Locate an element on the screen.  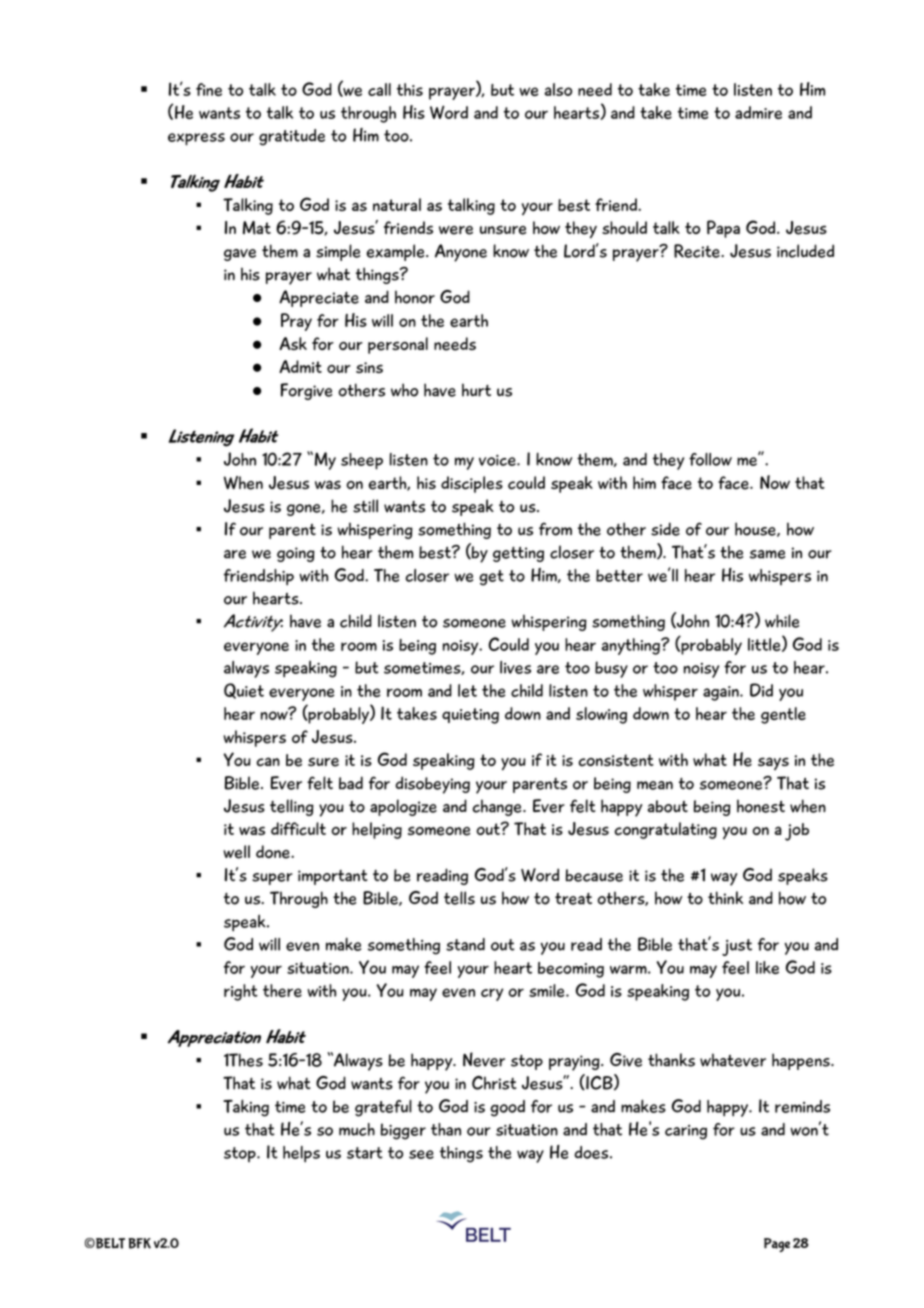
admire is located at coordinates (758, 112).
